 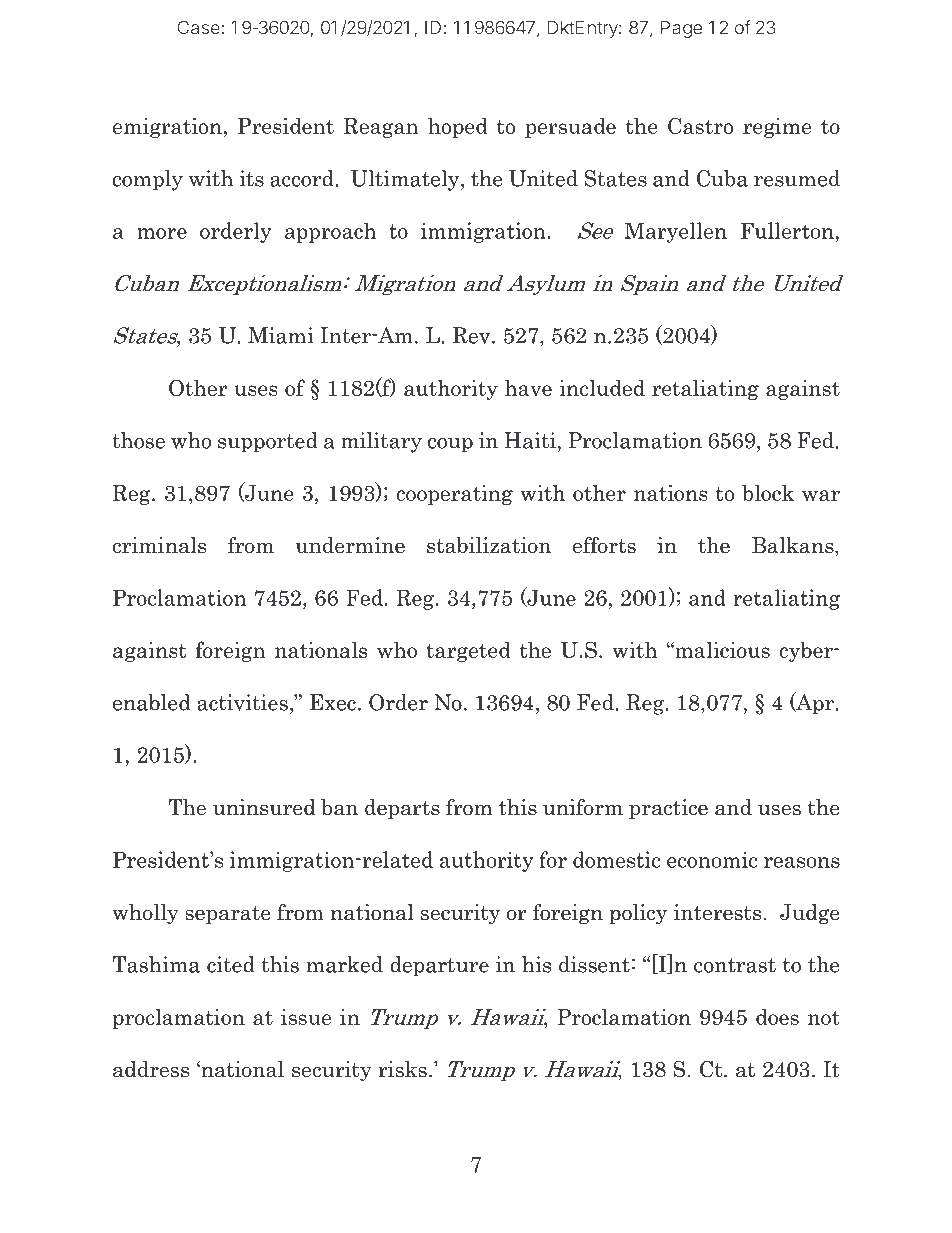 What do you see at coordinates (268, 442) in the page?
I see `supported` at bounding box center [268, 442].
